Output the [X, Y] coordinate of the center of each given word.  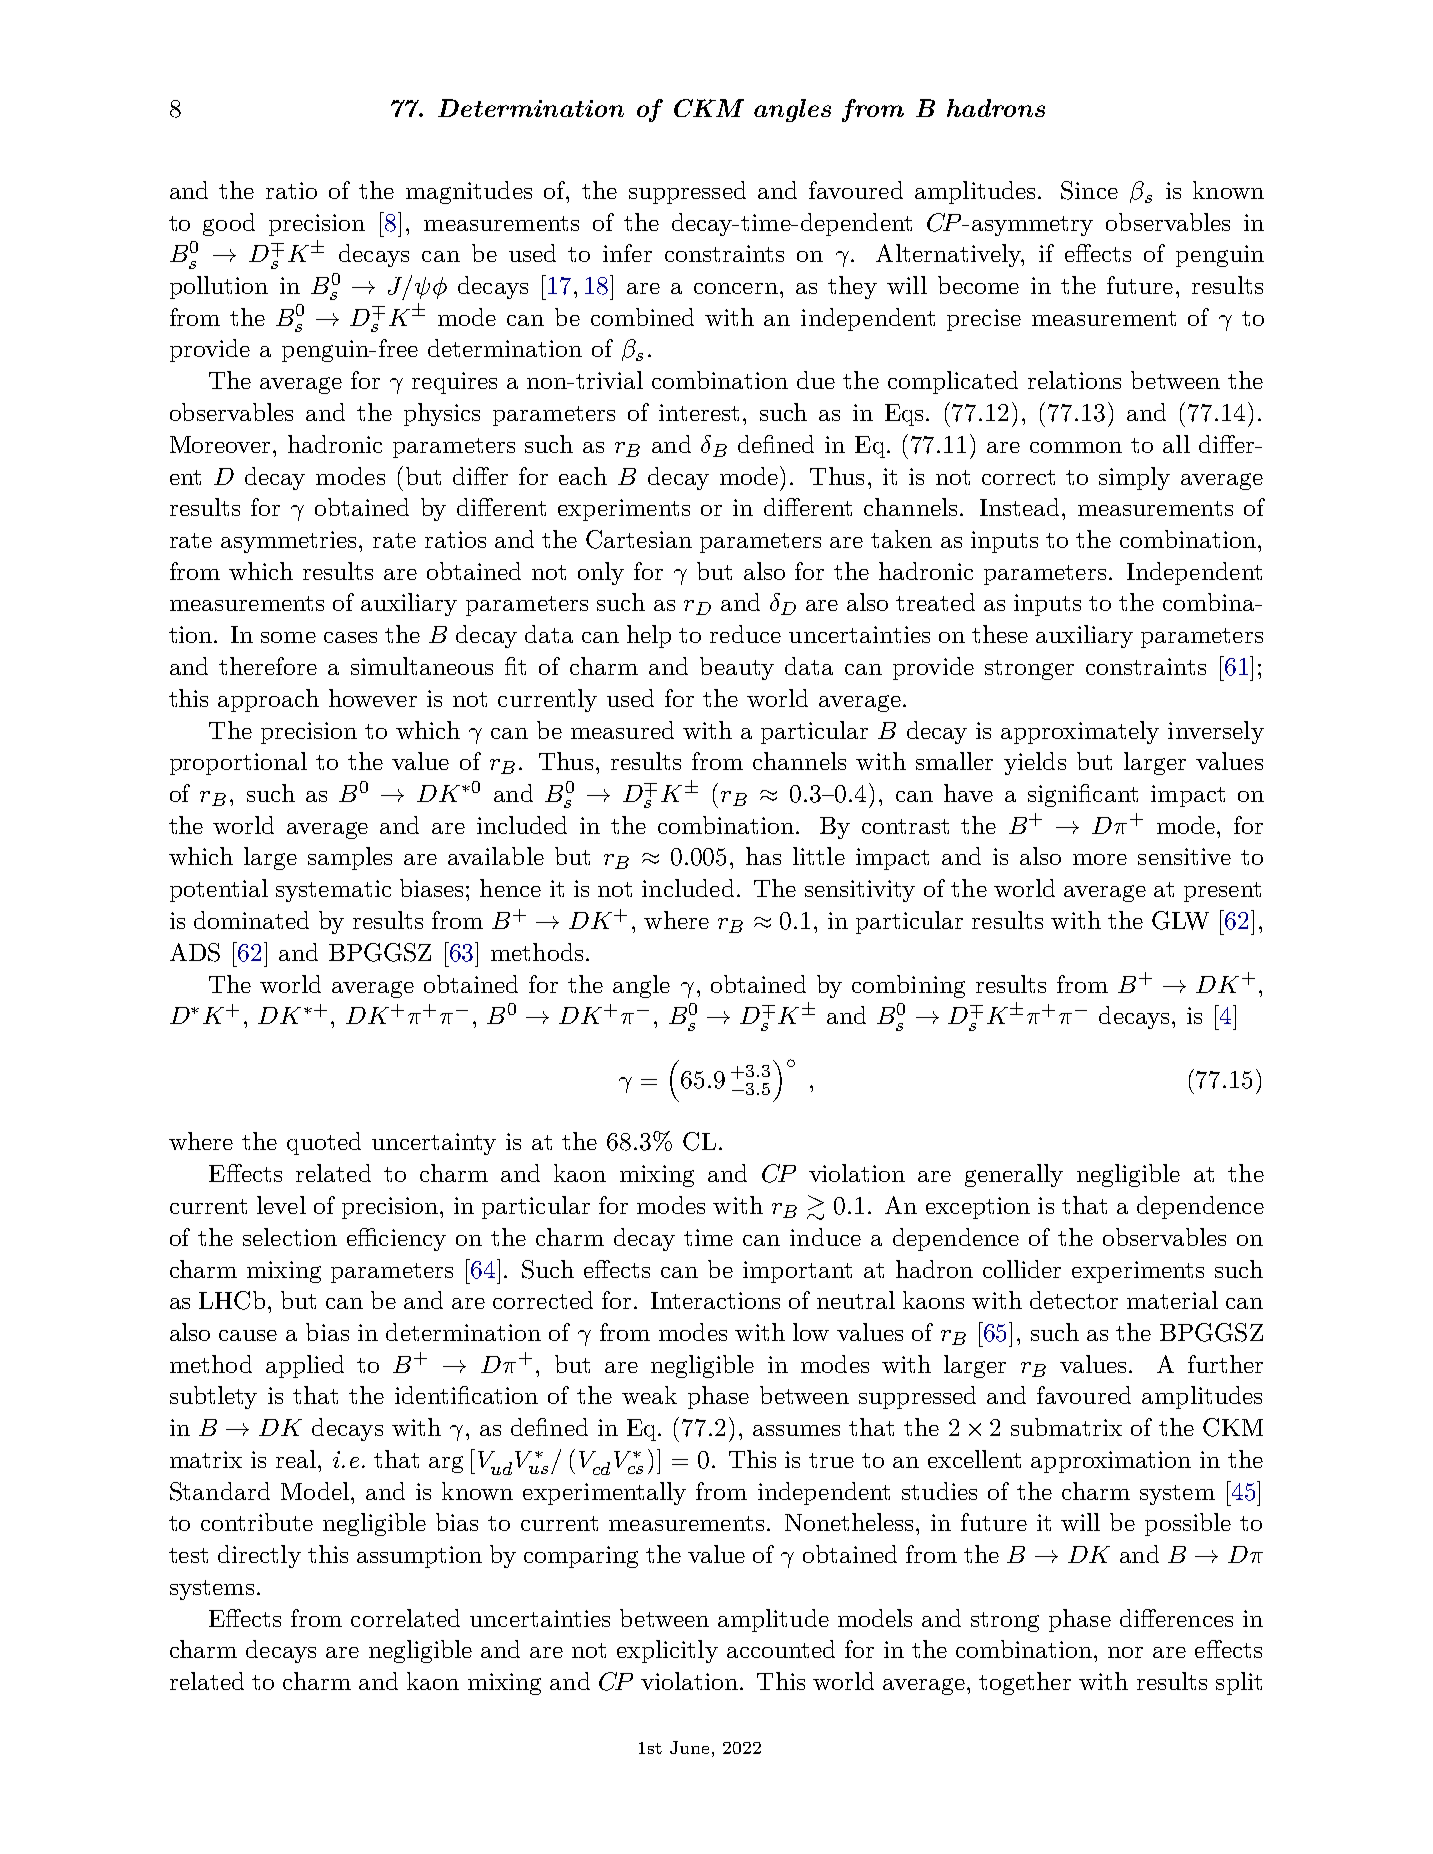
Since [1089, 190]
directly [259, 1556]
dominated [251, 920]
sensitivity [860, 891]
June [689, 1747]
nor [1125, 1652]
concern [736, 288]
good [229, 224]
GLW [1180, 920]
